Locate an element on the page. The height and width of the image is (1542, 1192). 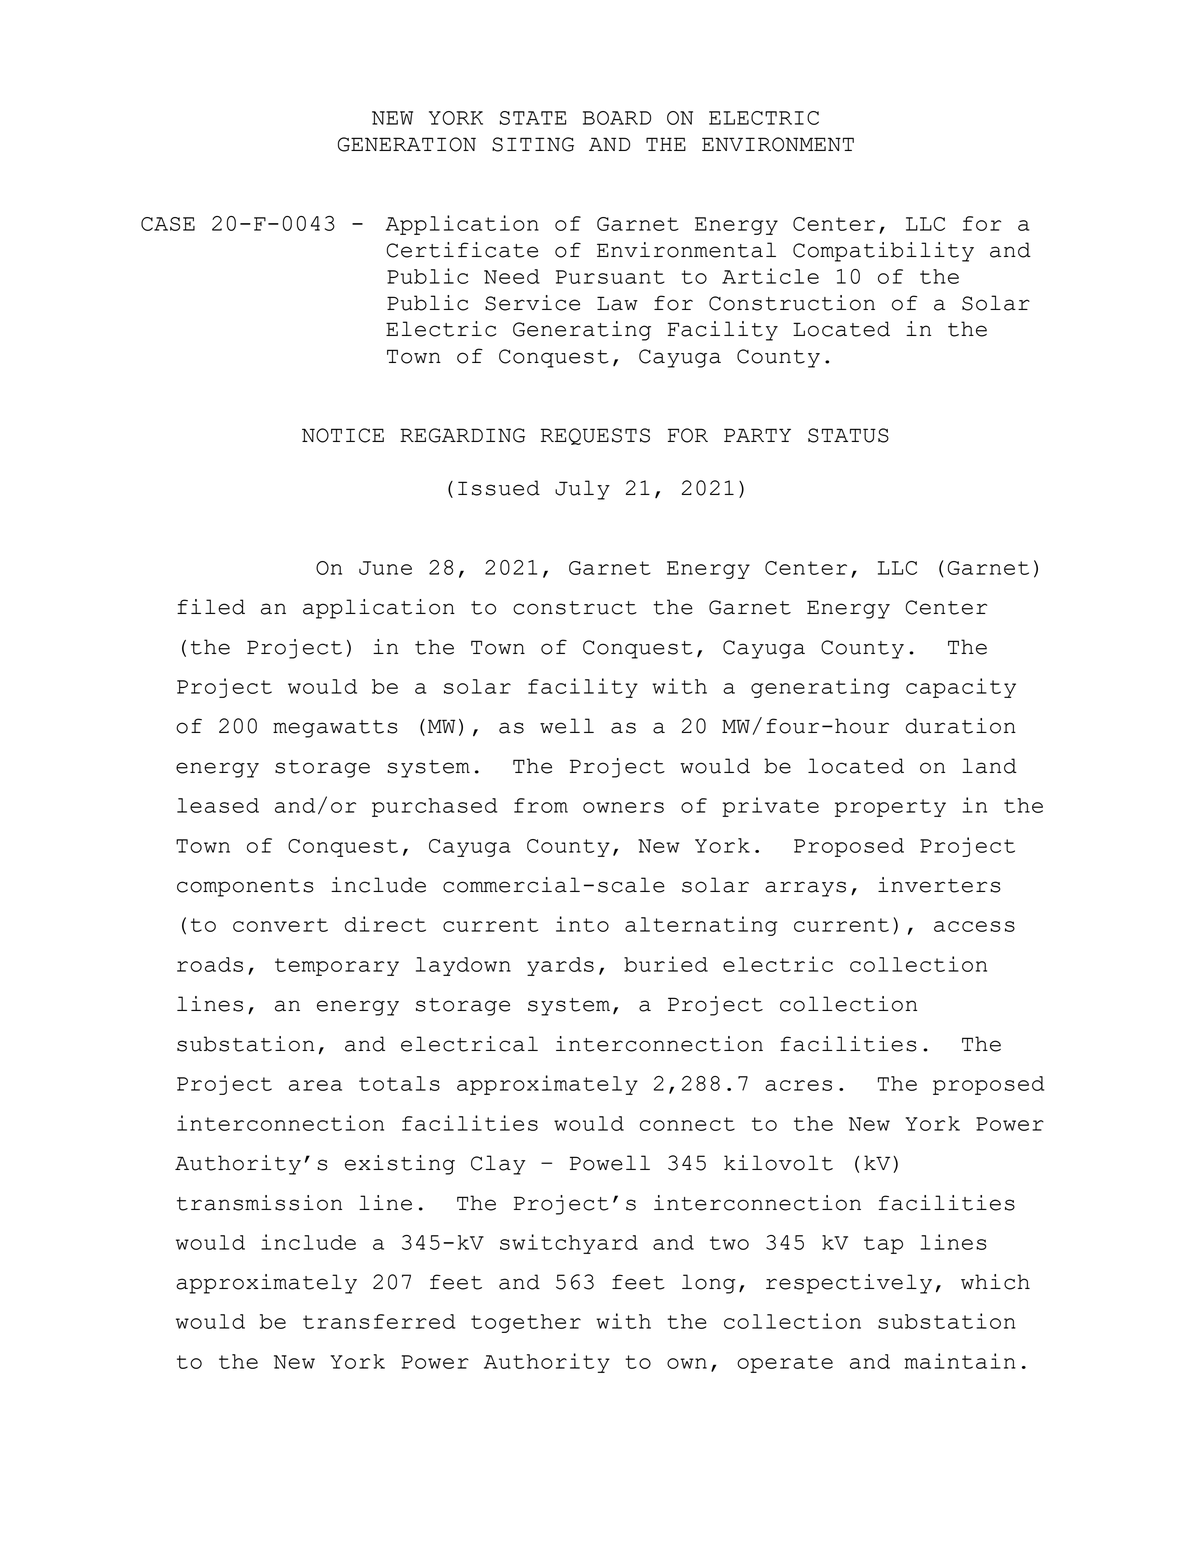
CASE is located at coordinates (168, 224).
